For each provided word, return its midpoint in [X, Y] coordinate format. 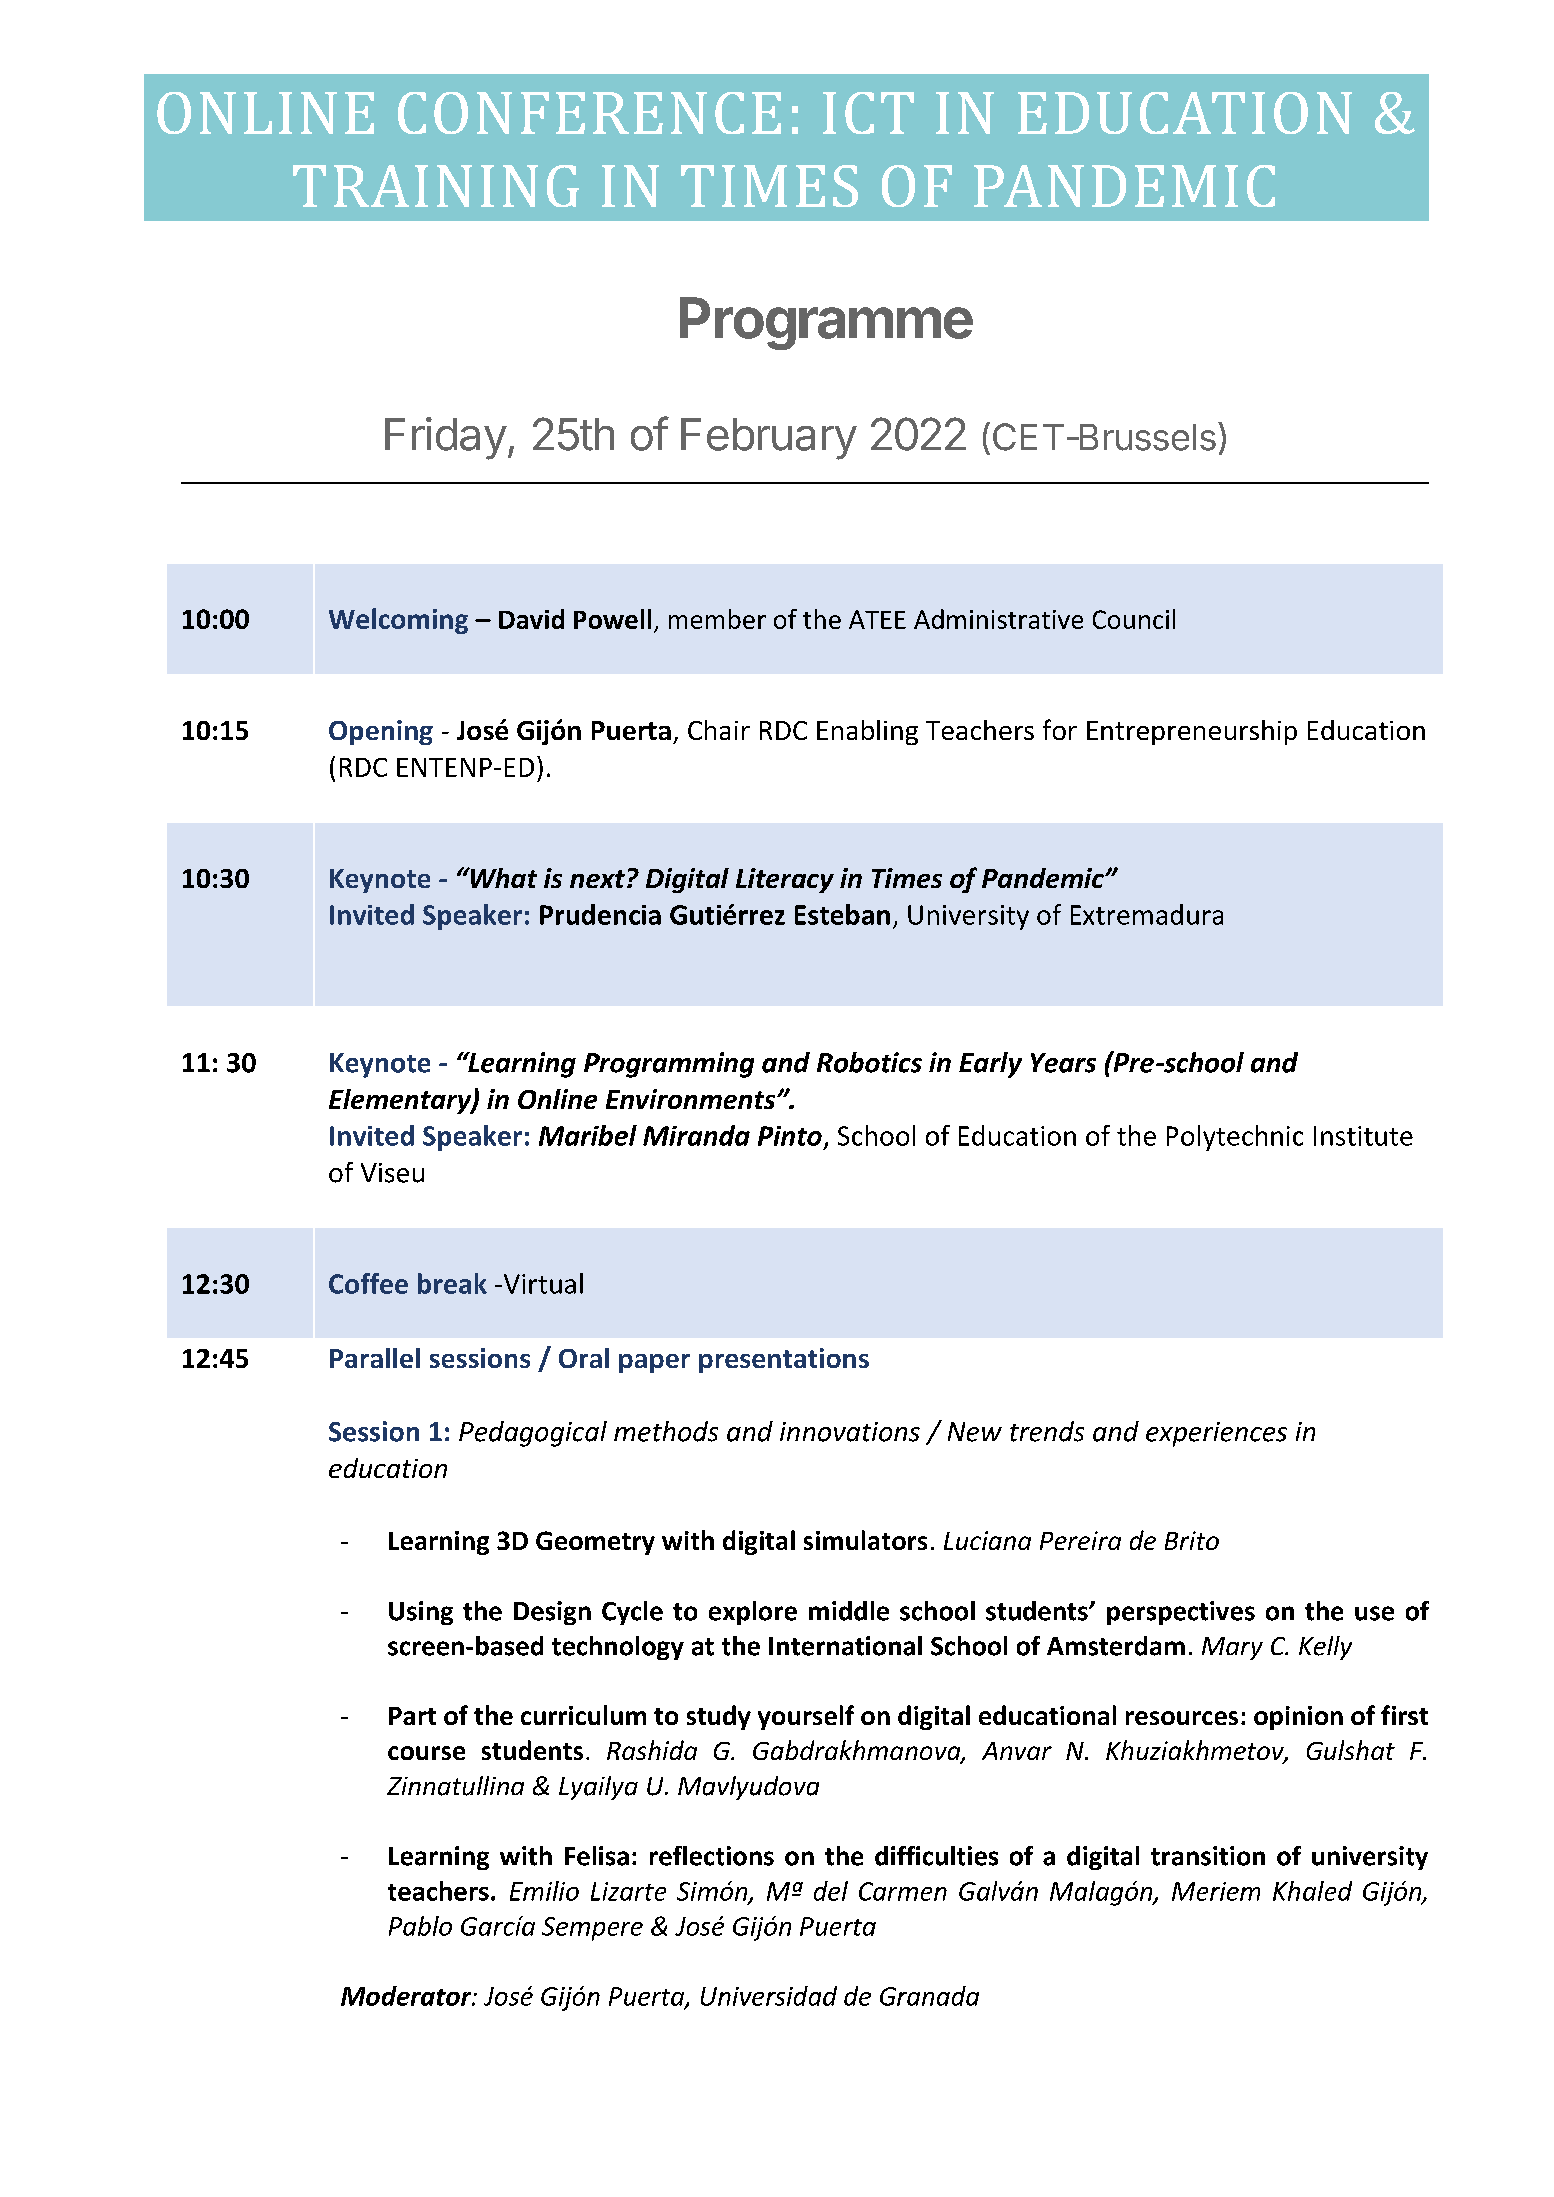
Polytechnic [1235, 1138]
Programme [826, 323]
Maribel [588, 1135]
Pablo [420, 1926]
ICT [868, 113]
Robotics [869, 1062]
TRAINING [436, 186]
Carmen [903, 1891]
